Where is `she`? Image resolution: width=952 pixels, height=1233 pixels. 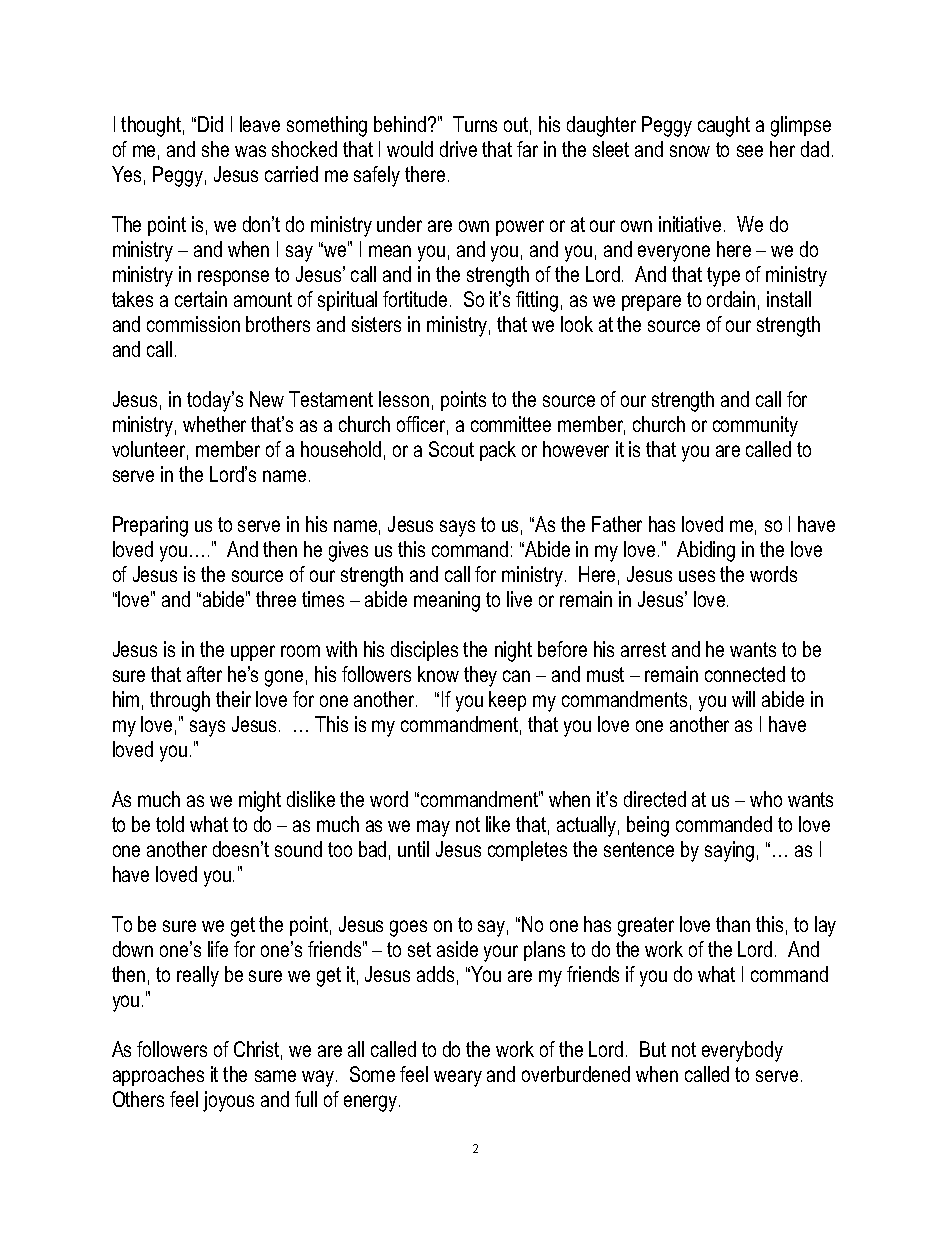
she is located at coordinates (215, 149).
